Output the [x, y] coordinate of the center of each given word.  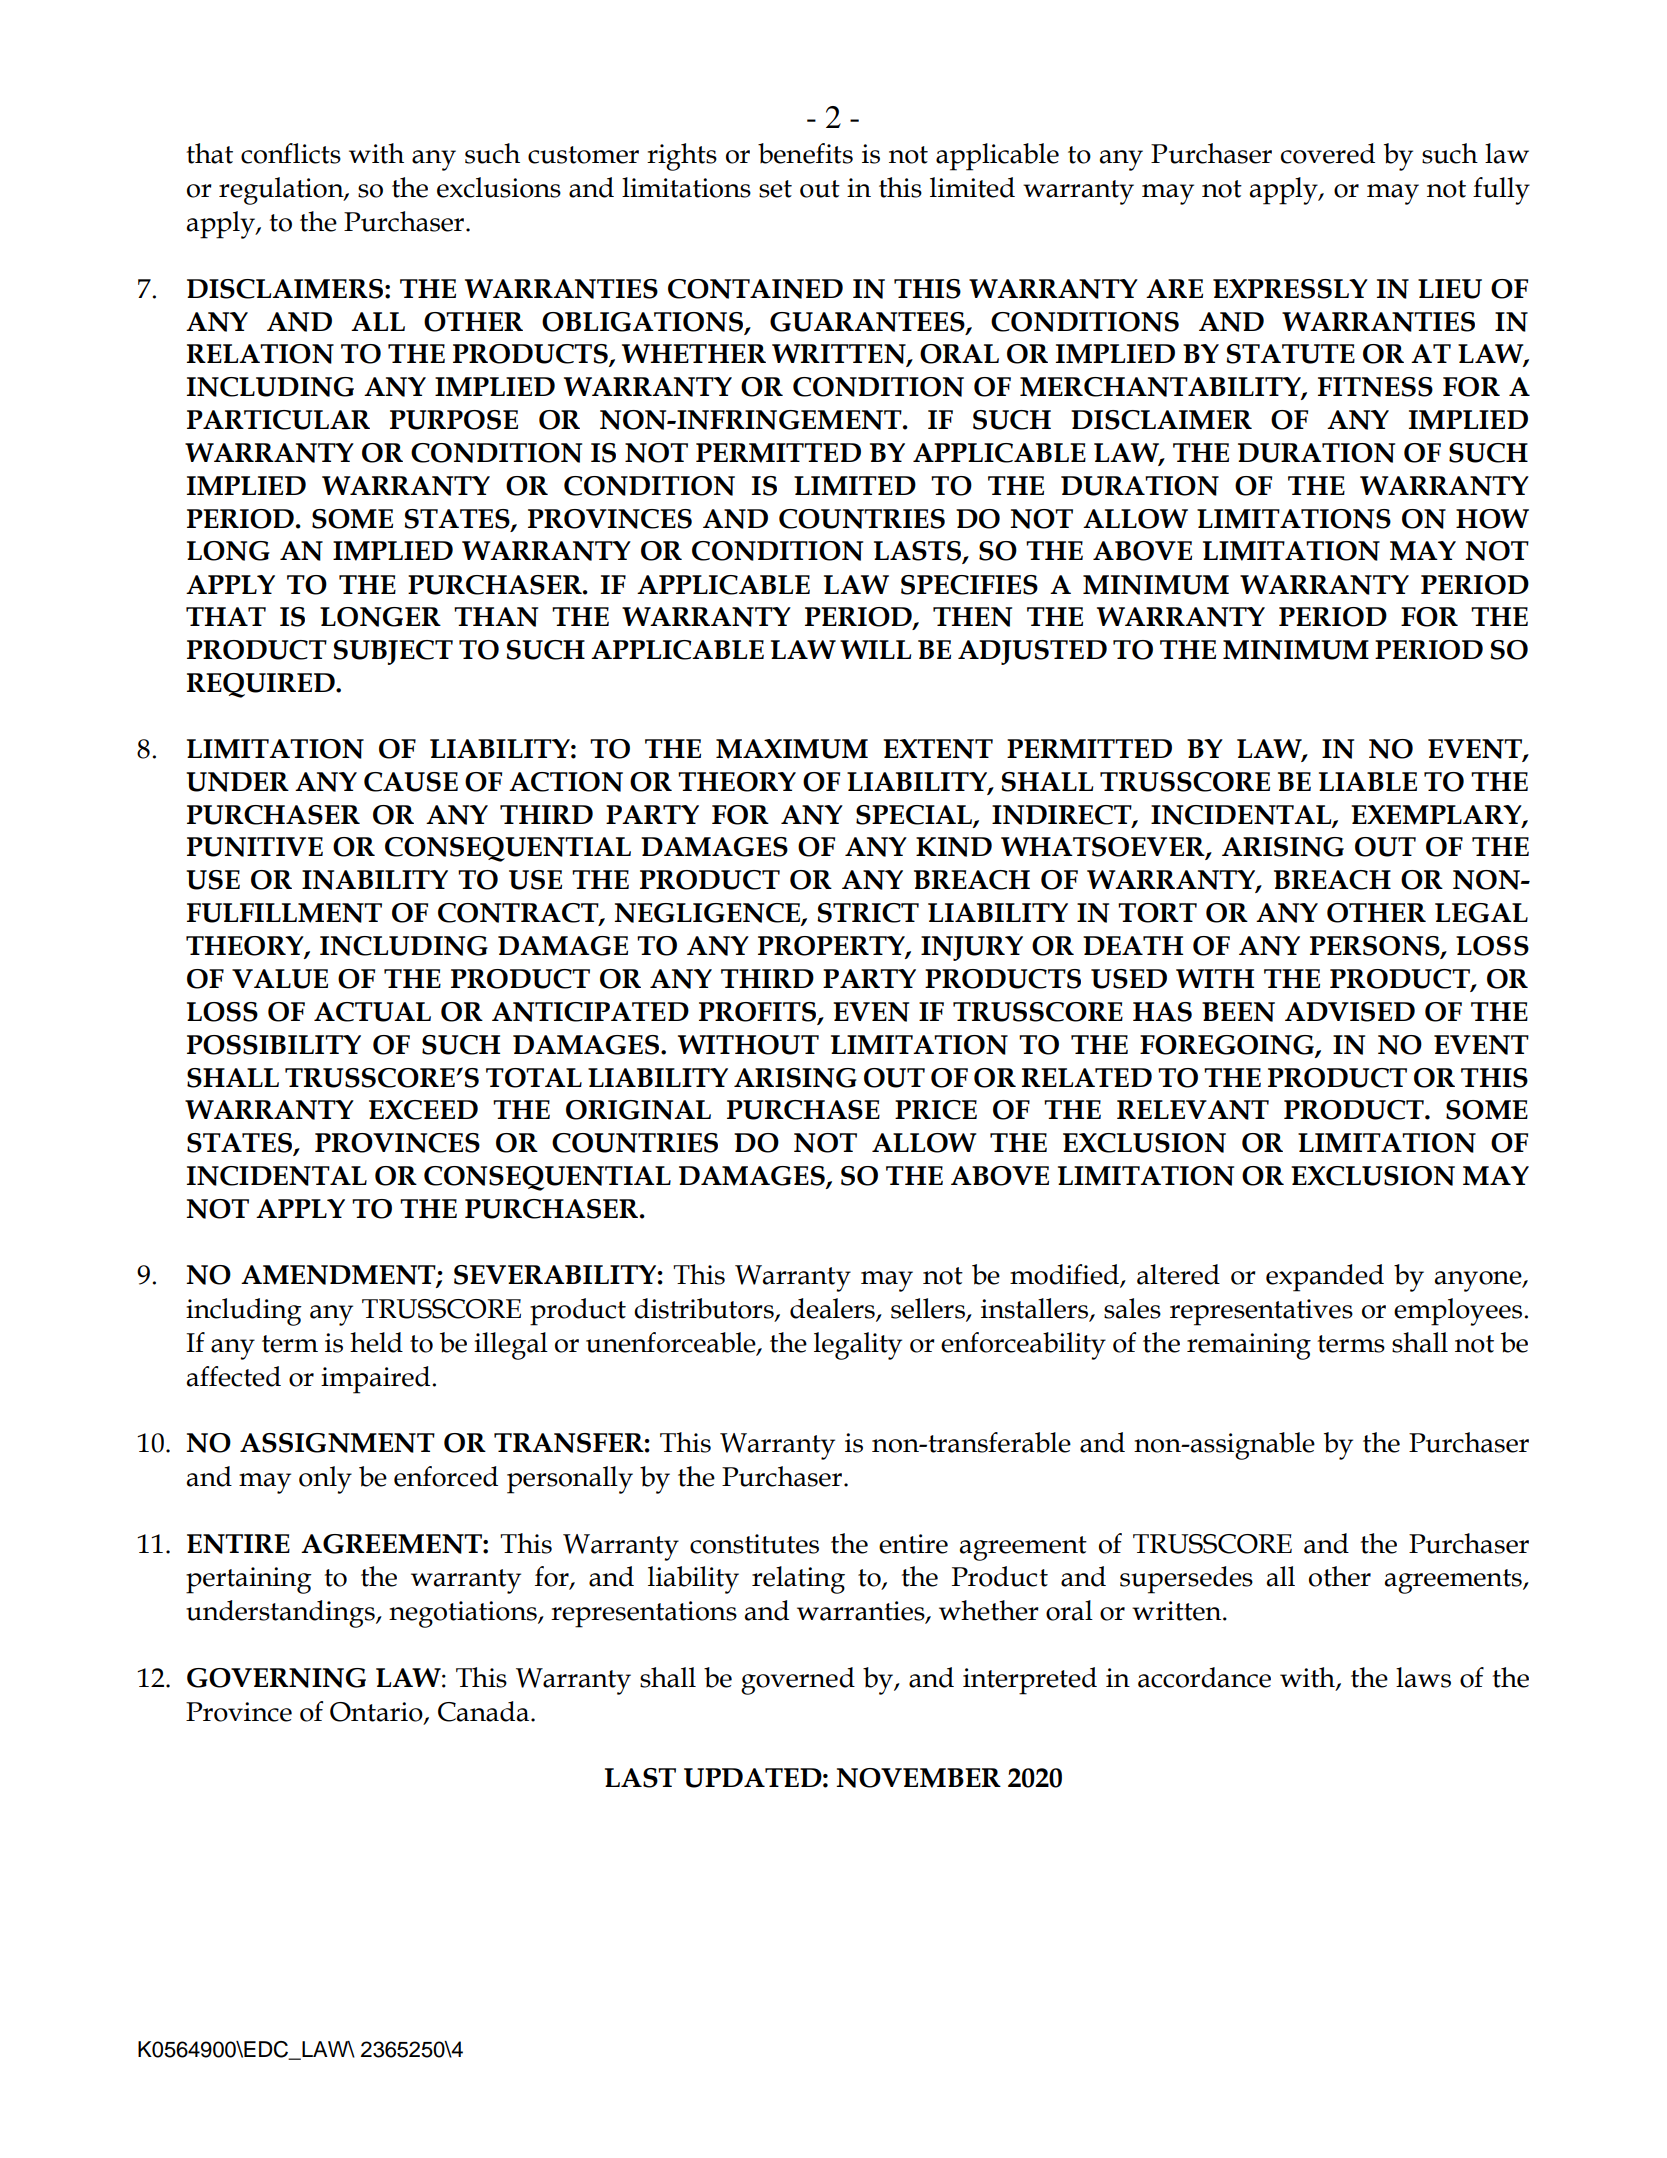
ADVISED [1350, 1012]
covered [1328, 153]
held [376, 1342]
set [775, 189]
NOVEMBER [918, 1778]
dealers [833, 1309]
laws [1423, 1677]
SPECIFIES [969, 585]
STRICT [868, 913]
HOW [1492, 519]
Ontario [377, 1713]
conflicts [291, 153]
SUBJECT [393, 652]
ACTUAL [372, 1012]
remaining [1249, 1346]
